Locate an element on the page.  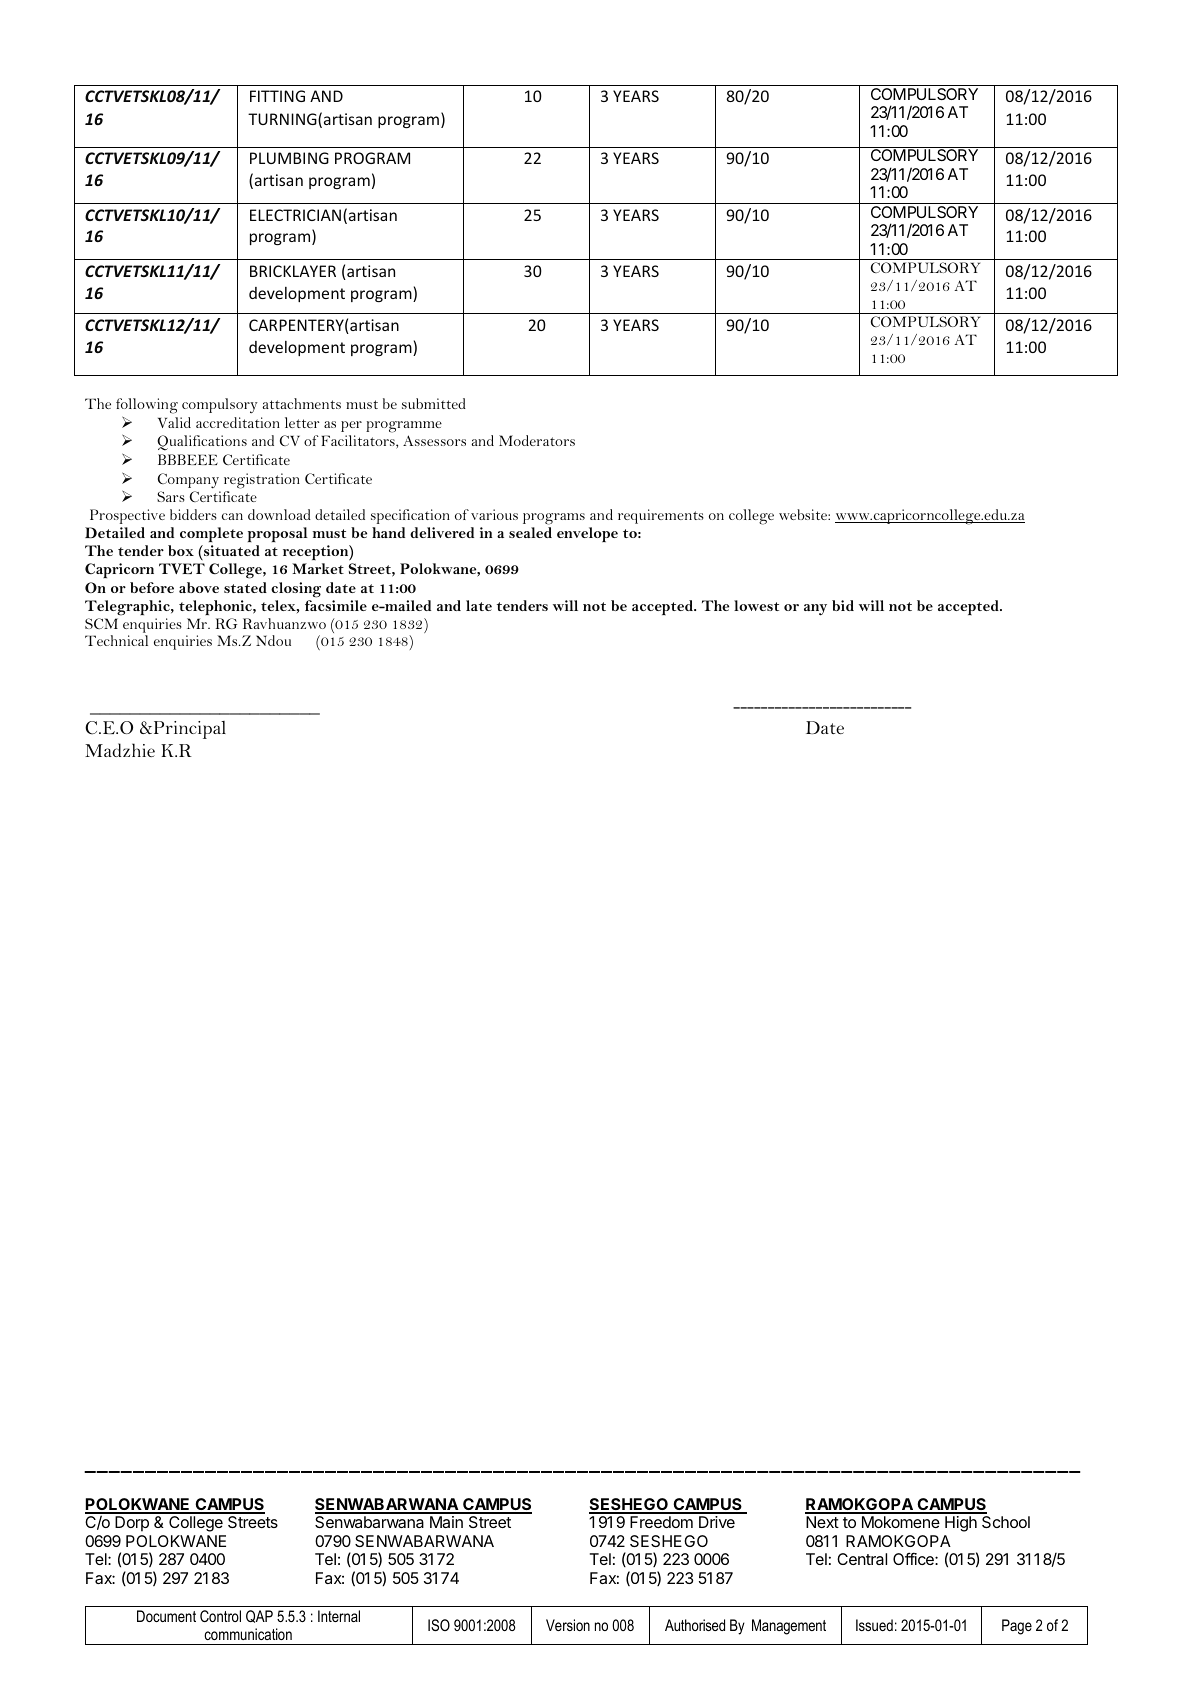
PLUMBING is located at coordinates (289, 158).
